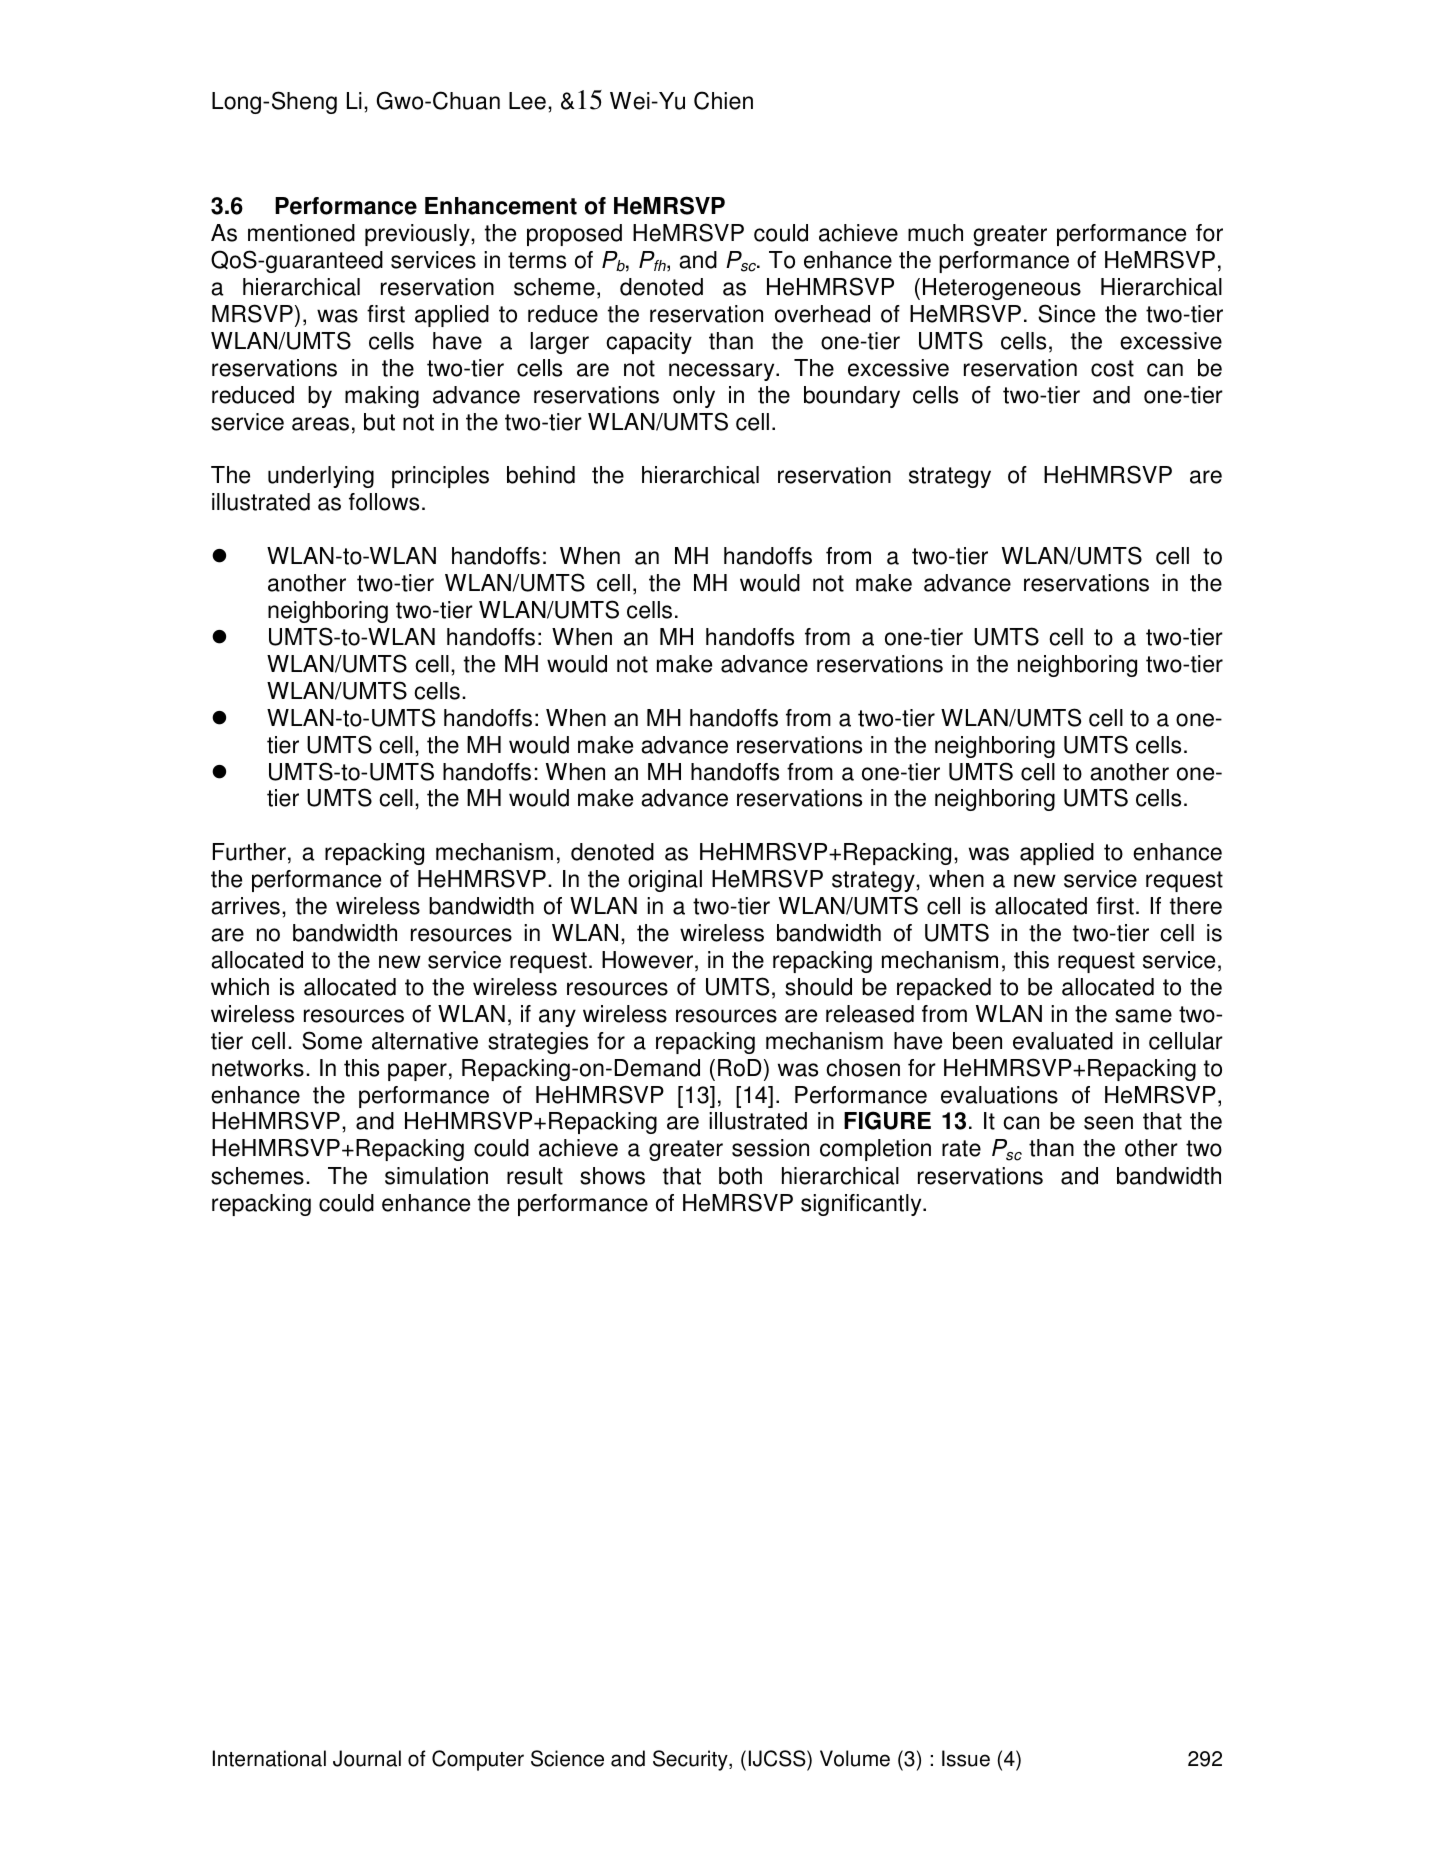  What do you see at coordinates (436, 1176) in the document?
I see `simulation` at bounding box center [436, 1176].
